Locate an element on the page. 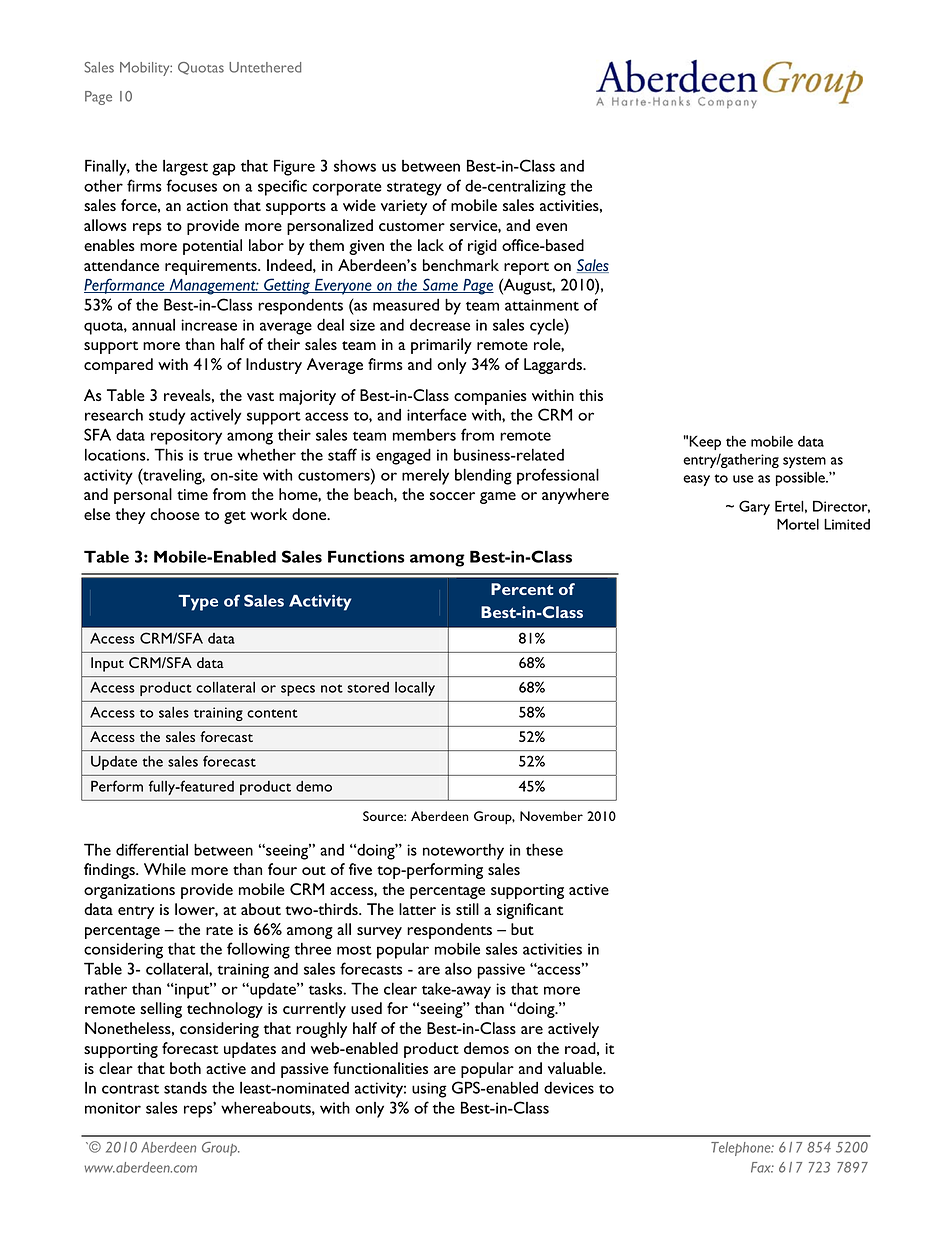 The height and width of the document is (1233, 952). November is located at coordinates (551, 816).
